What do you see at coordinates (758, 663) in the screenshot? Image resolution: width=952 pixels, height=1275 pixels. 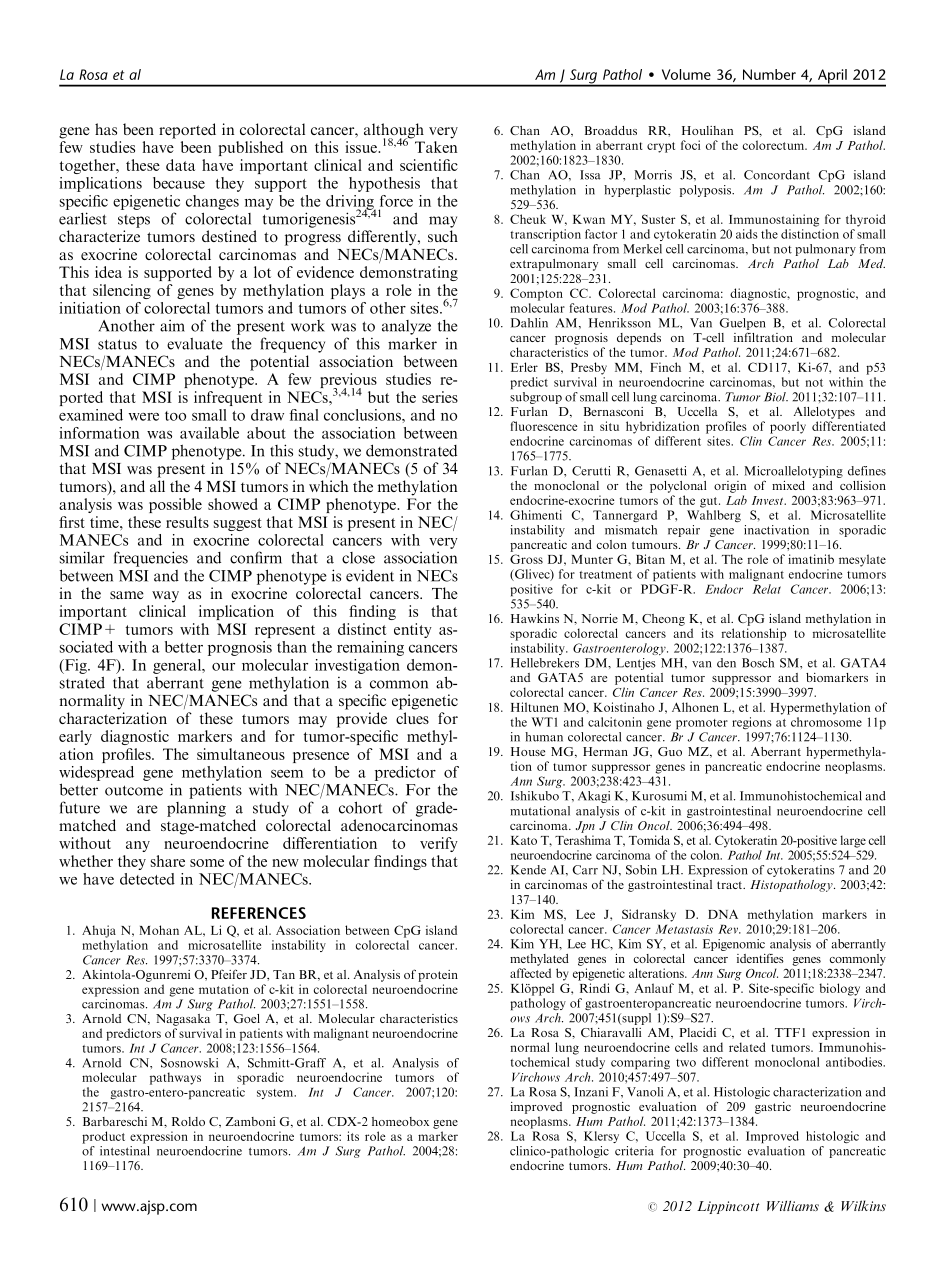 I see `Bosch` at bounding box center [758, 663].
